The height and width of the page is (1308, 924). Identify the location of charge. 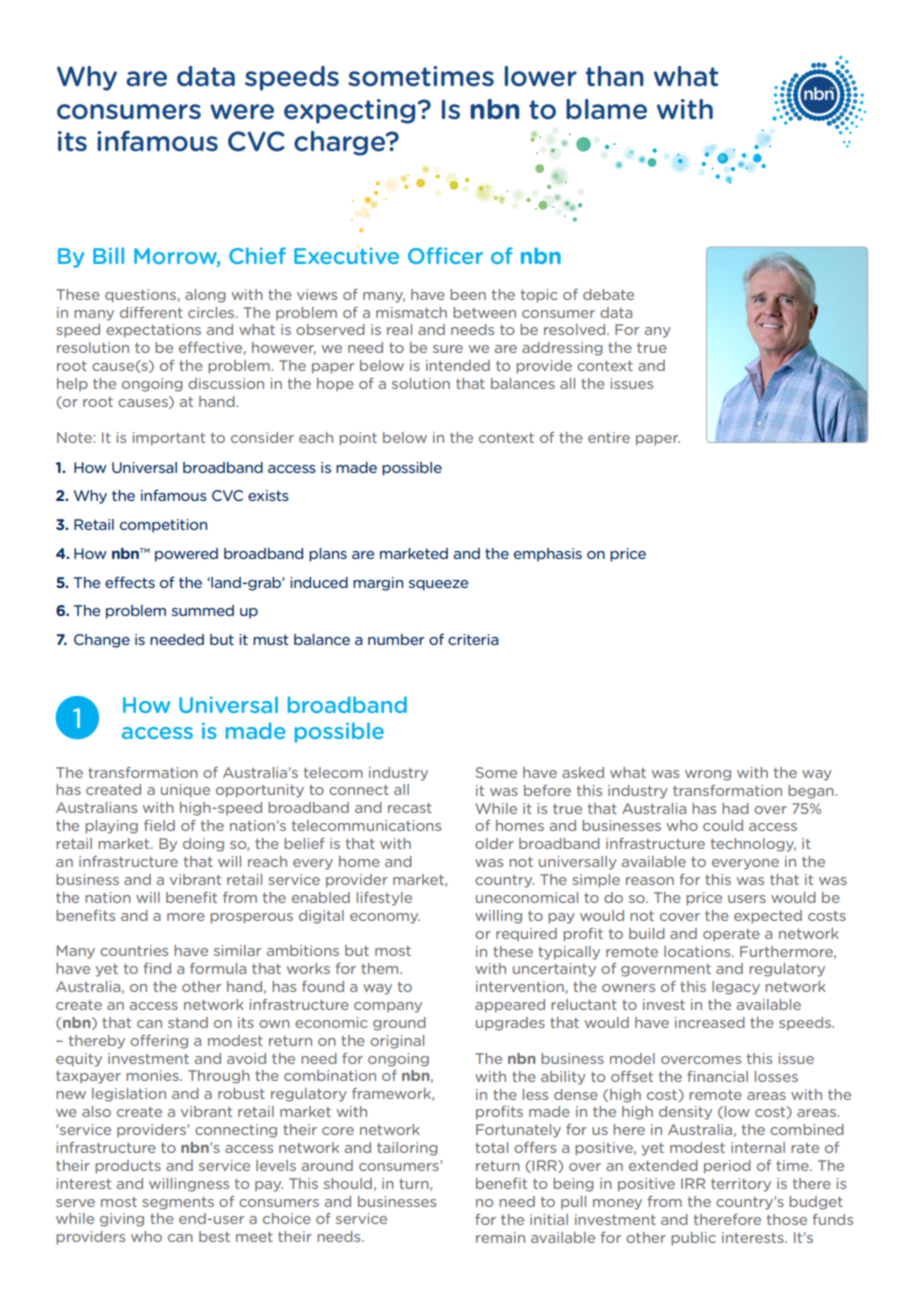
(341, 143).
